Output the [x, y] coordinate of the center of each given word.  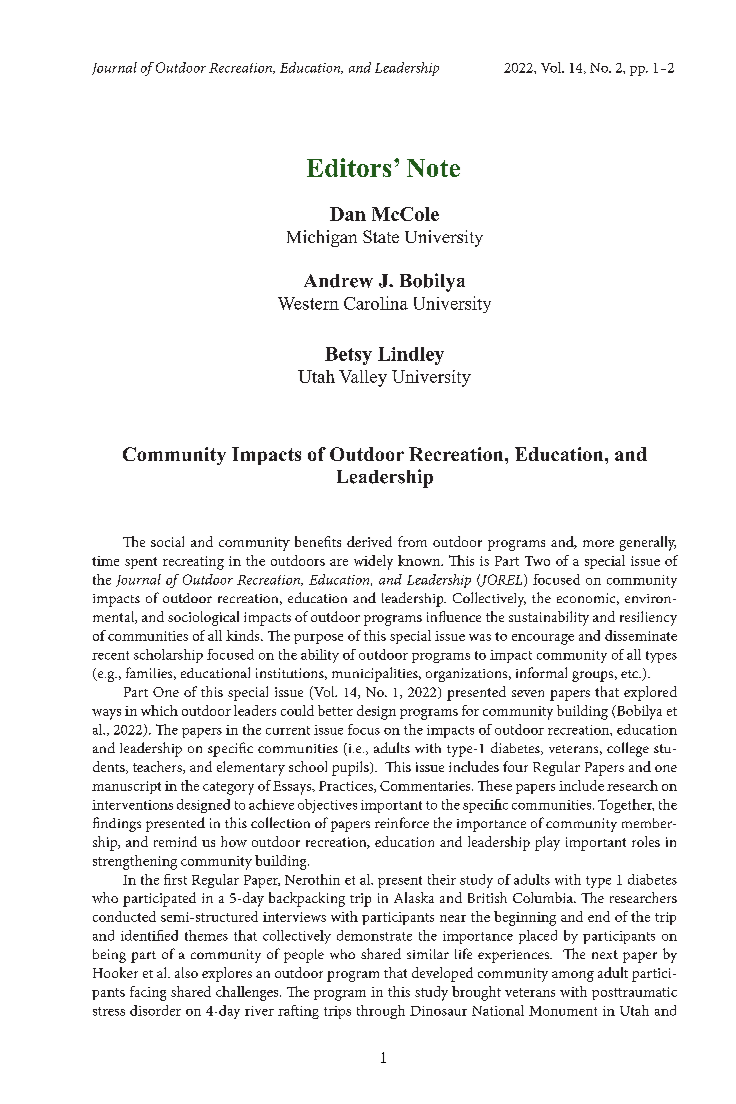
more [598, 543]
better [335, 710]
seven [528, 693]
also [186, 972]
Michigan [322, 238]
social [167, 541]
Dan [348, 214]
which [159, 710]
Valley [363, 378]
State [381, 236]
